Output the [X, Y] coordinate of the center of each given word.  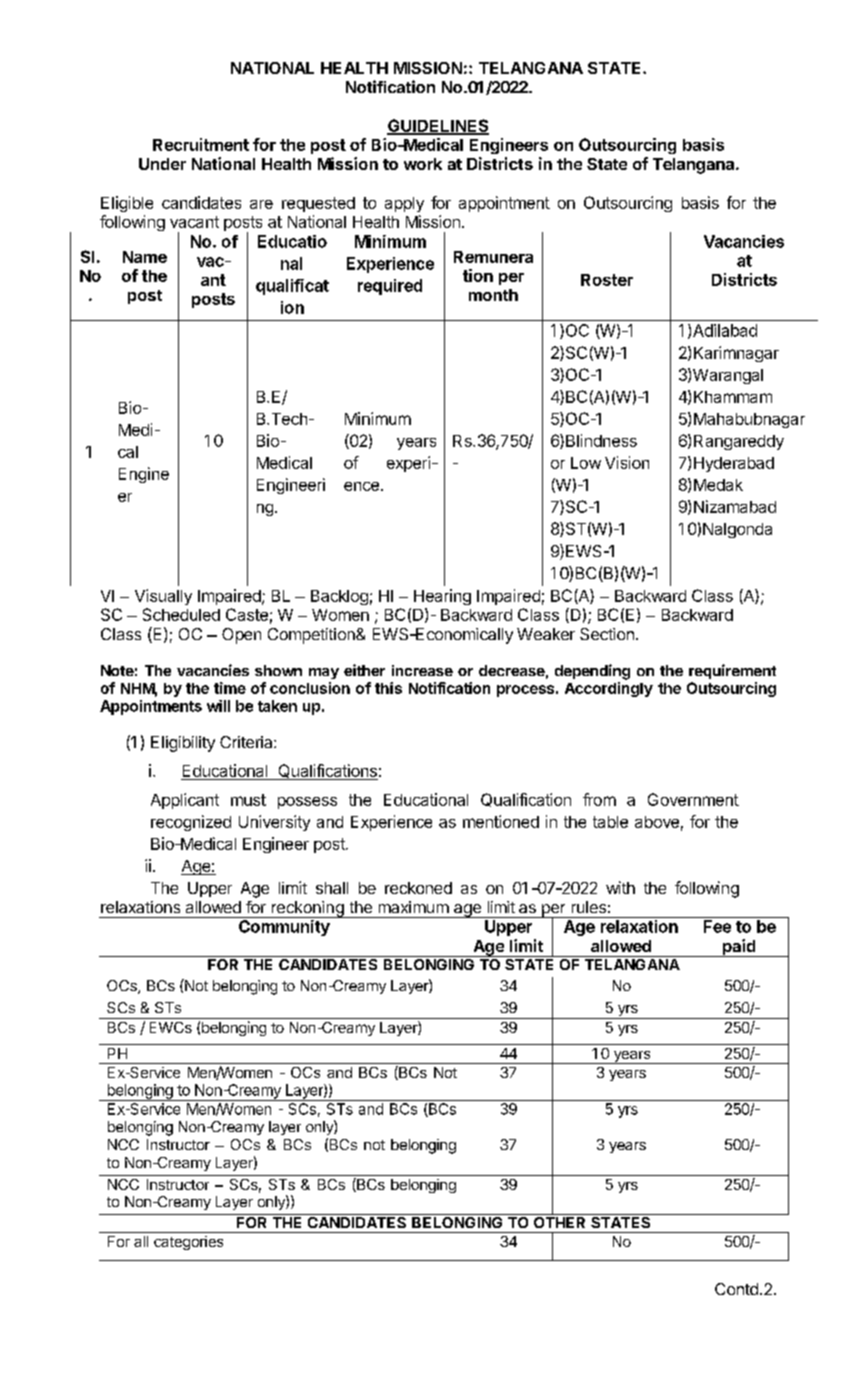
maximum [414, 907]
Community [284, 928]
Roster [607, 280]
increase [422, 670]
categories [188, 1243]
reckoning [307, 909]
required [390, 287]
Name [145, 257]
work [423, 164]
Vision [627, 462]
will [218, 706]
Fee [717, 926]
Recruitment [201, 144]
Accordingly [609, 689]
